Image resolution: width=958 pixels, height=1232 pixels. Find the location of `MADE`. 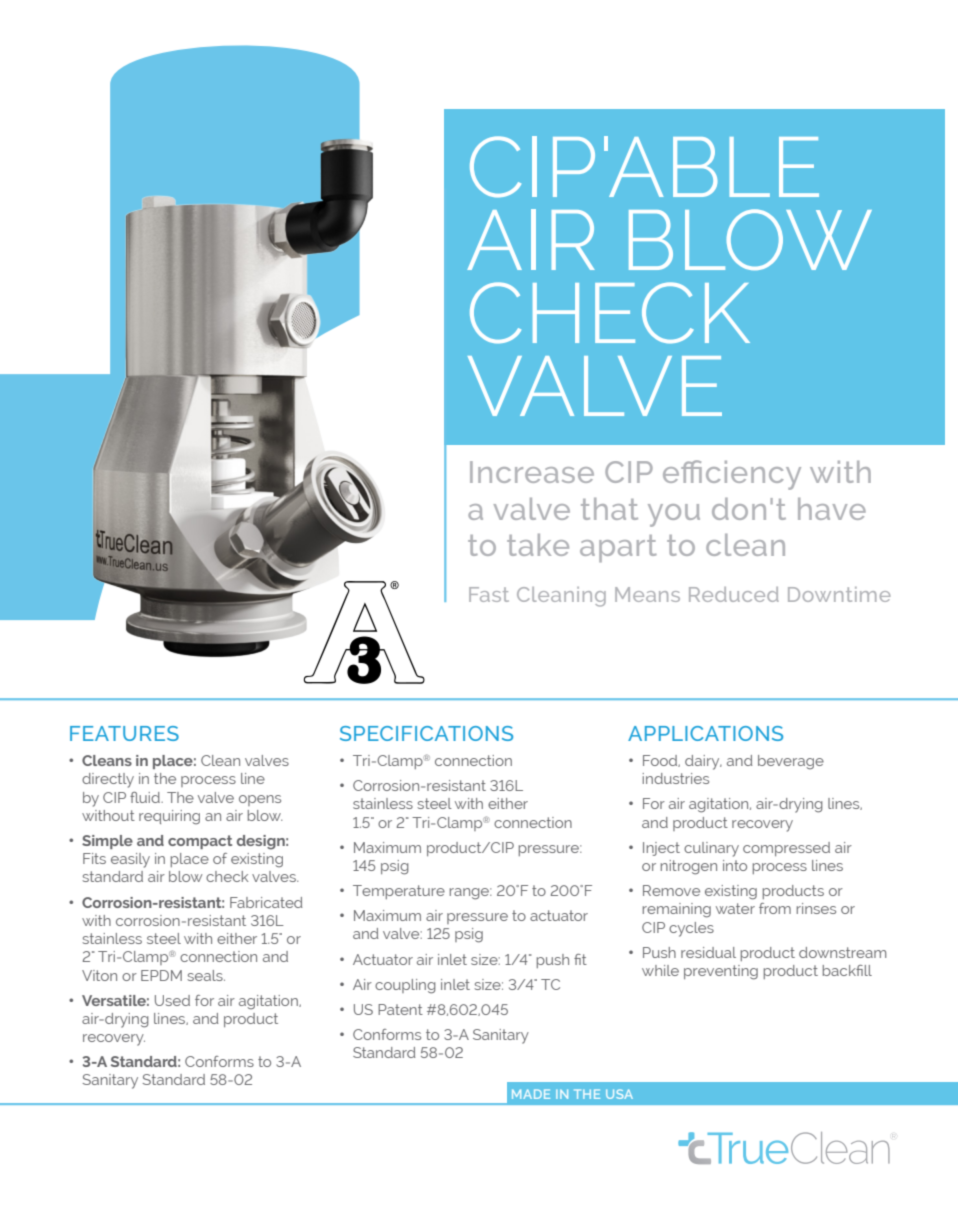

MADE is located at coordinates (531, 1094).
